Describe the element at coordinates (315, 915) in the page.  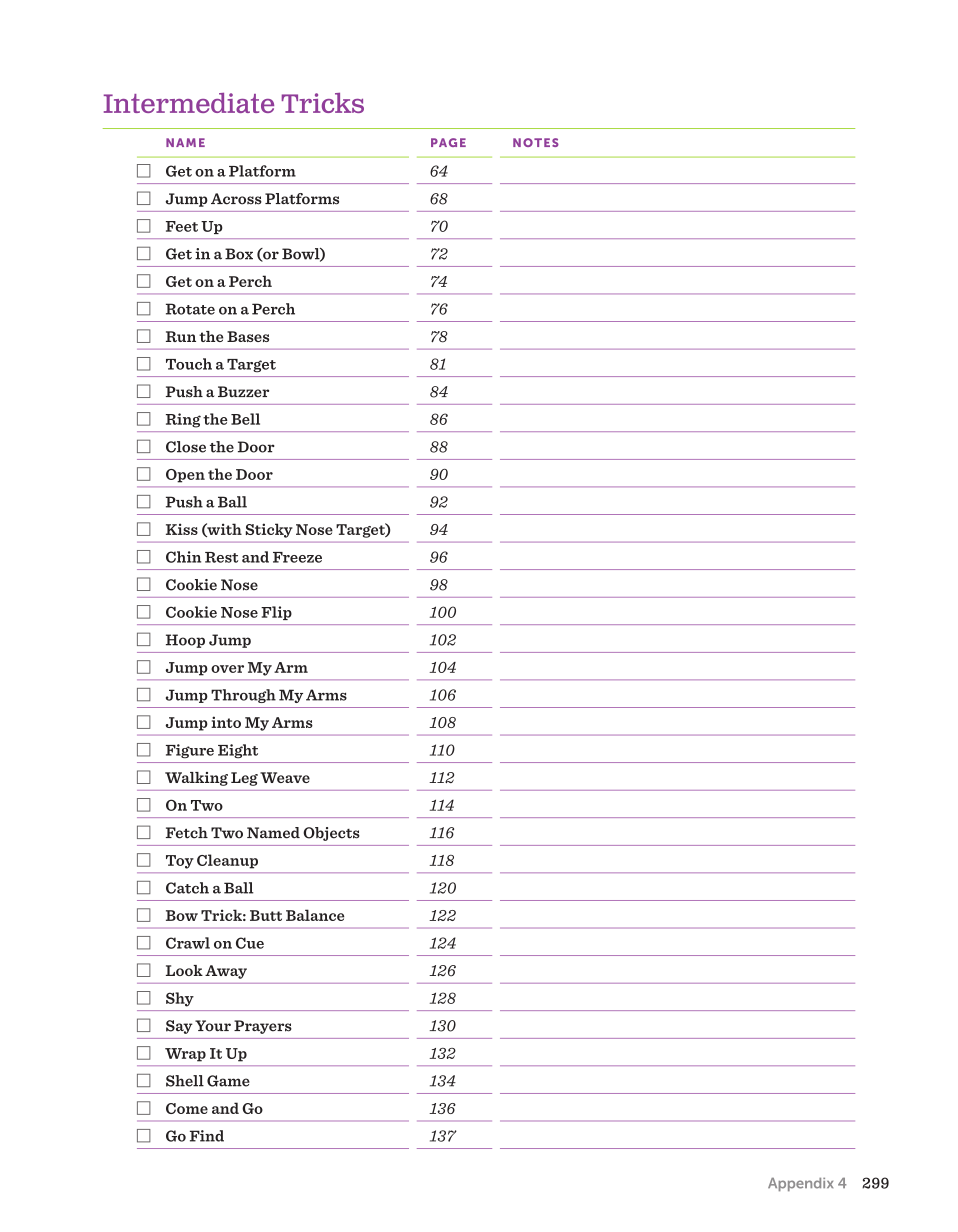
I see `Balance` at that location.
